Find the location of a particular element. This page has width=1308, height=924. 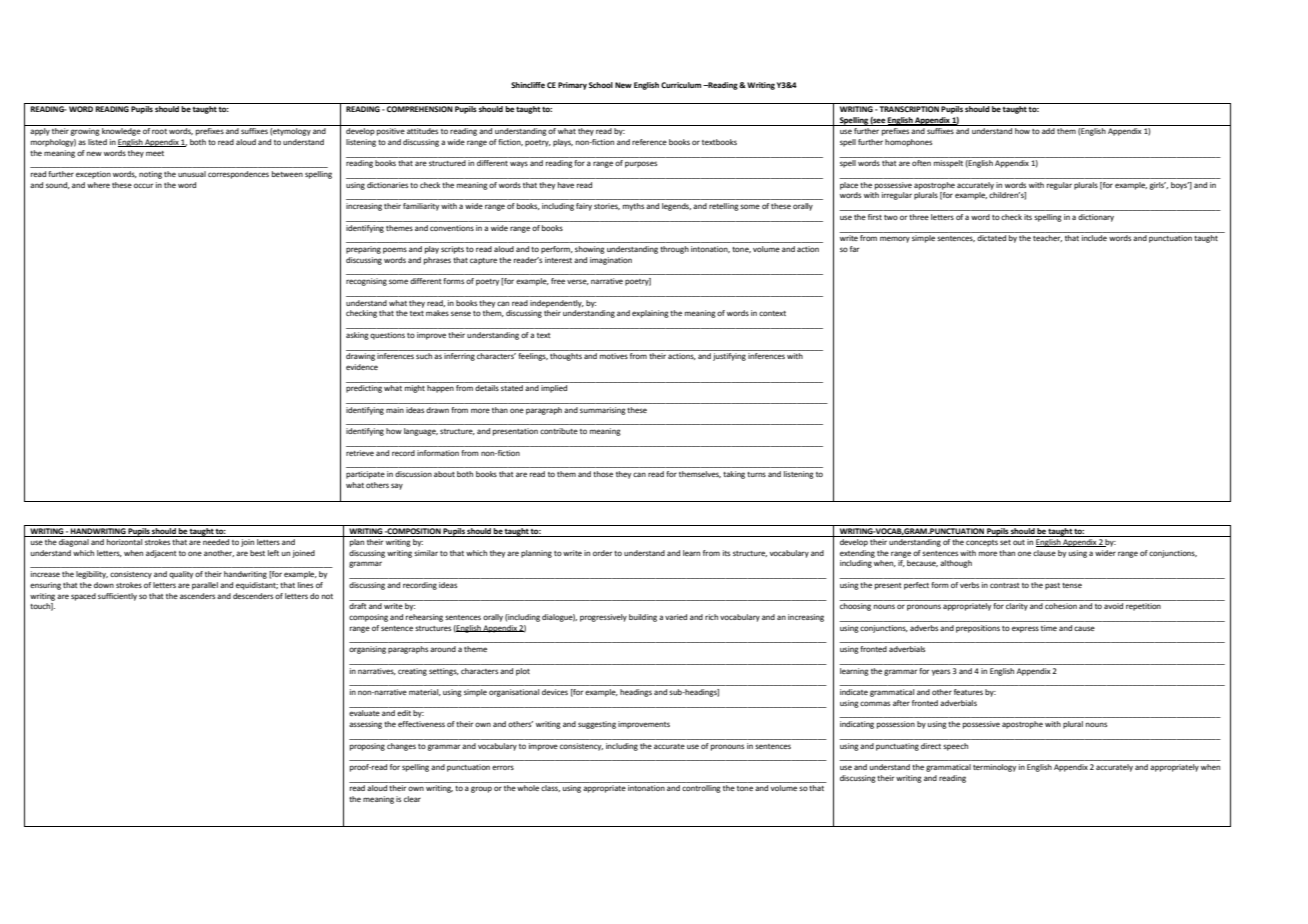

add is located at coordinates (1048, 131).
